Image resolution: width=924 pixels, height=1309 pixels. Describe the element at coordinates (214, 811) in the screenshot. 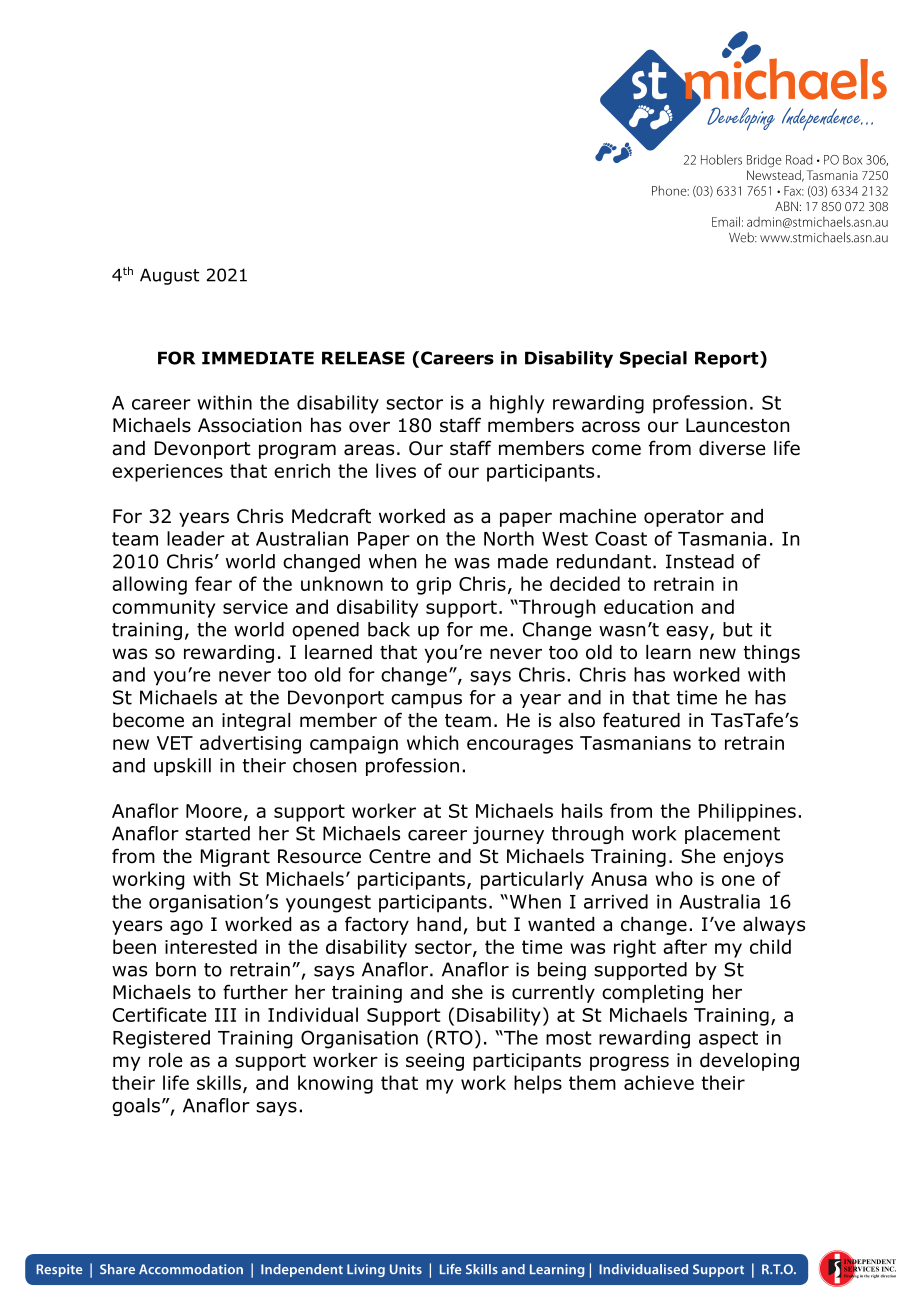

I see `Moore` at that location.
